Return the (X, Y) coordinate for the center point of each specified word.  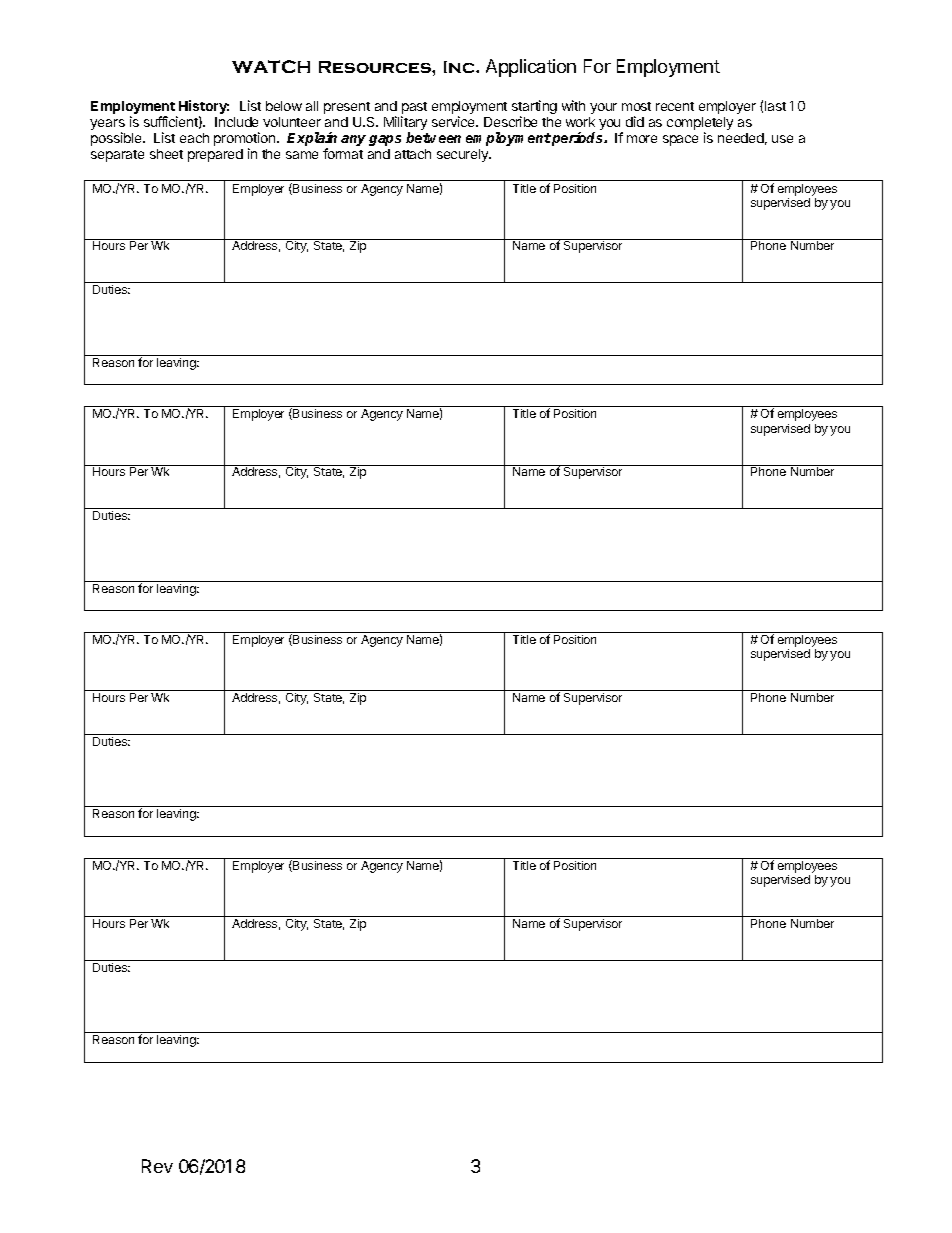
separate (117, 156)
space (680, 140)
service (454, 121)
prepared (215, 155)
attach (413, 154)
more (642, 139)
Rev (157, 1166)
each (194, 138)
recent (675, 106)
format (343, 153)
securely (464, 155)
